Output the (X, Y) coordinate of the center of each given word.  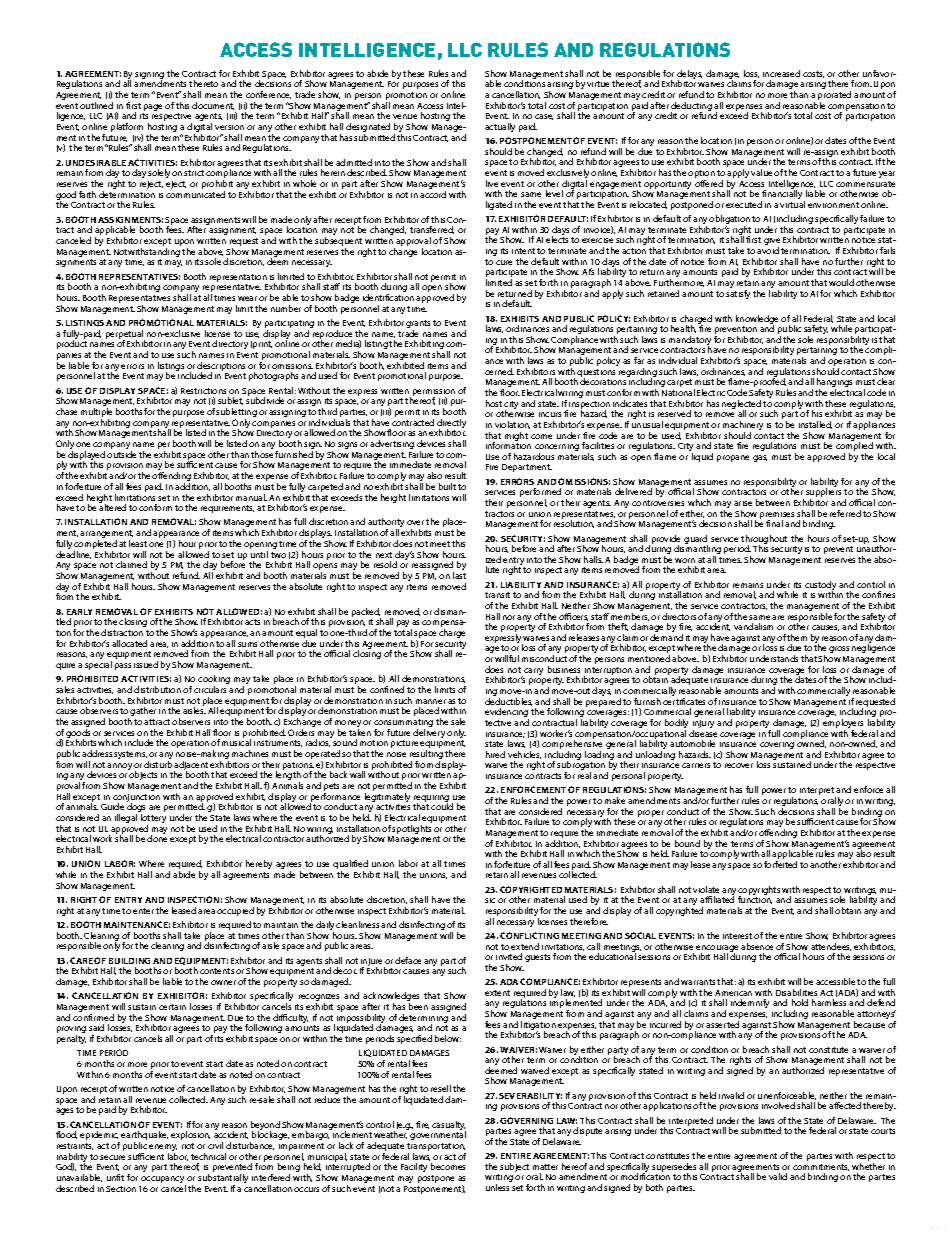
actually (500, 127)
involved (778, 1105)
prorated (834, 97)
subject (514, 1167)
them (797, 637)
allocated (129, 643)
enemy (163, 1149)
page (152, 109)
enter (143, 911)
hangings (834, 384)
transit (497, 595)
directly (451, 425)
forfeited (780, 864)
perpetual (125, 336)
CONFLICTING (529, 935)
